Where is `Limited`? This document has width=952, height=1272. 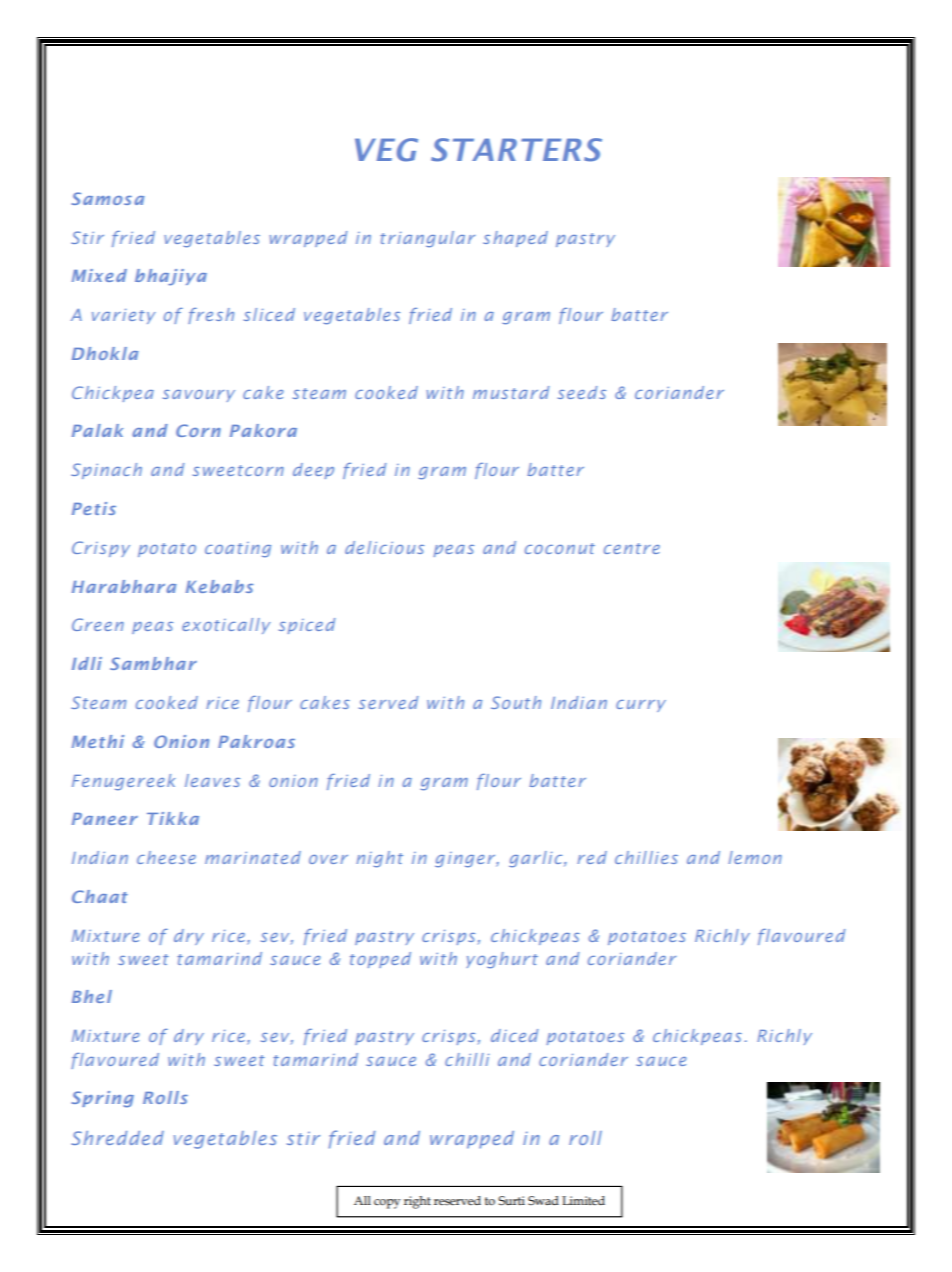 Limited is located at coordinates (583, 1200).
